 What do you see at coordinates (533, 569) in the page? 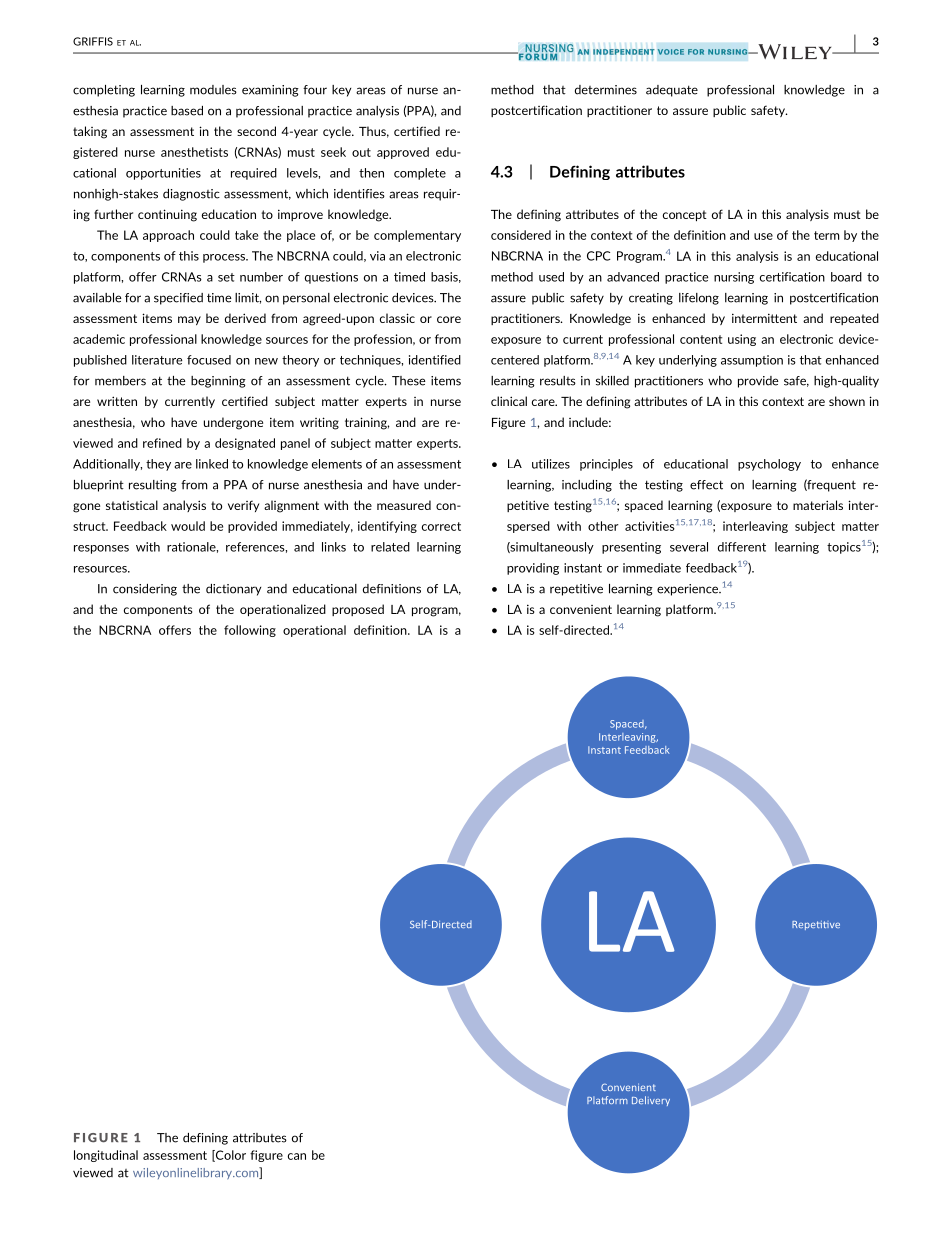
I see `providing` at bounding box center [533, 569].
